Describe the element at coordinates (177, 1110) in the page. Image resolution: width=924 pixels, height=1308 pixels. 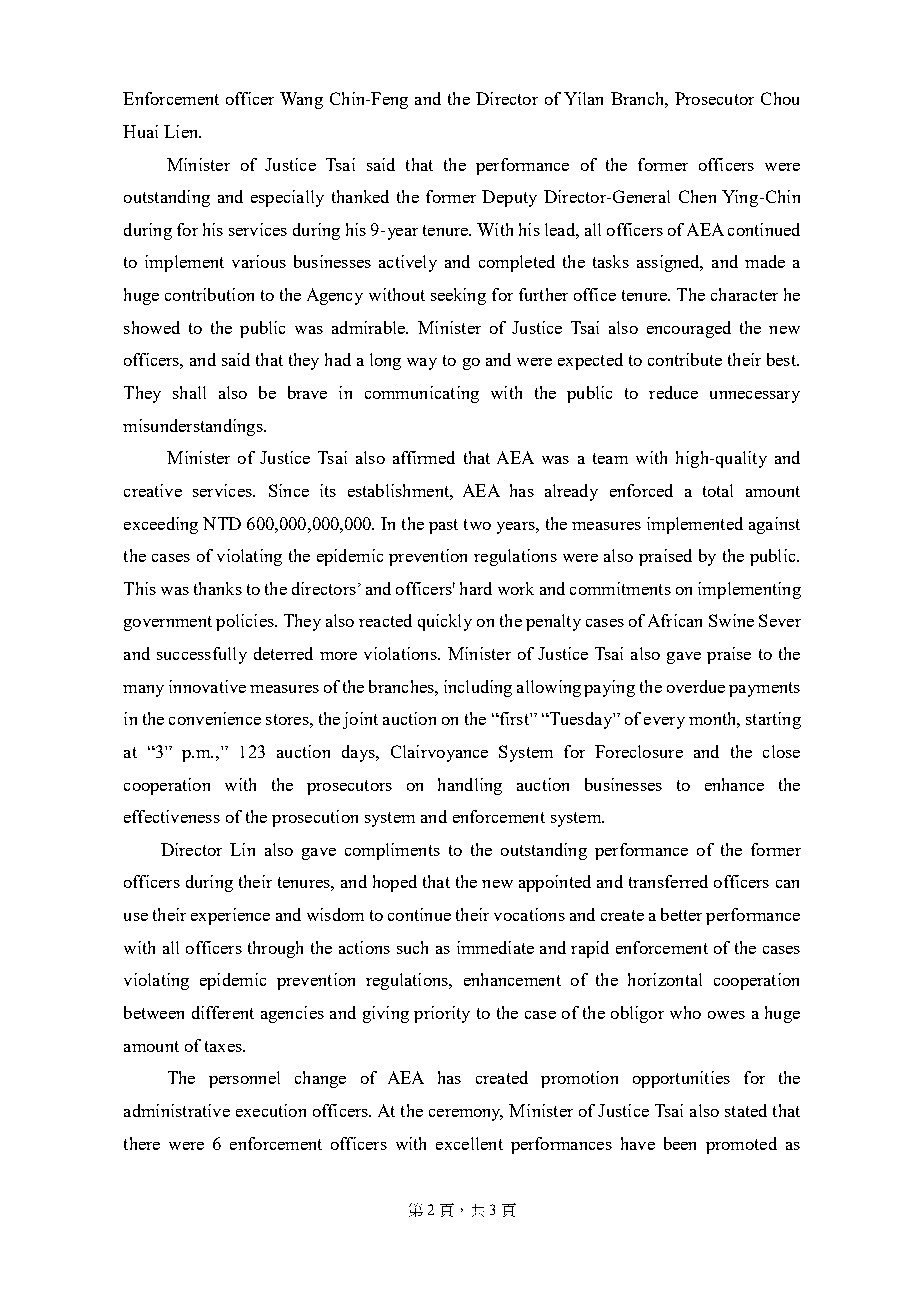
I see `administrative` at that location.
